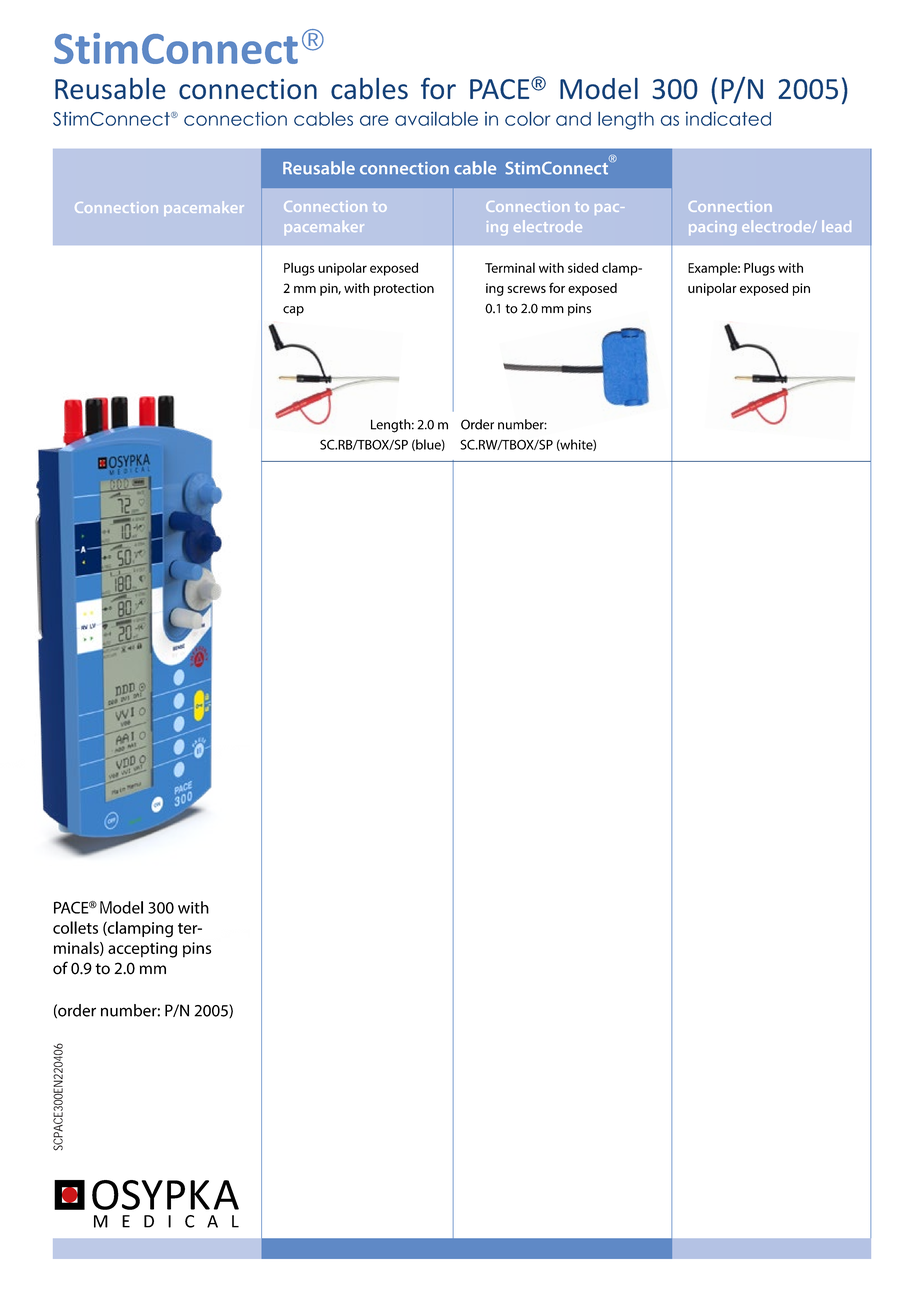 This image has height=1308, width=924. What do you see at coordinates (573, 119) in the image?
I see `and` at bounding box center [573, 119].
